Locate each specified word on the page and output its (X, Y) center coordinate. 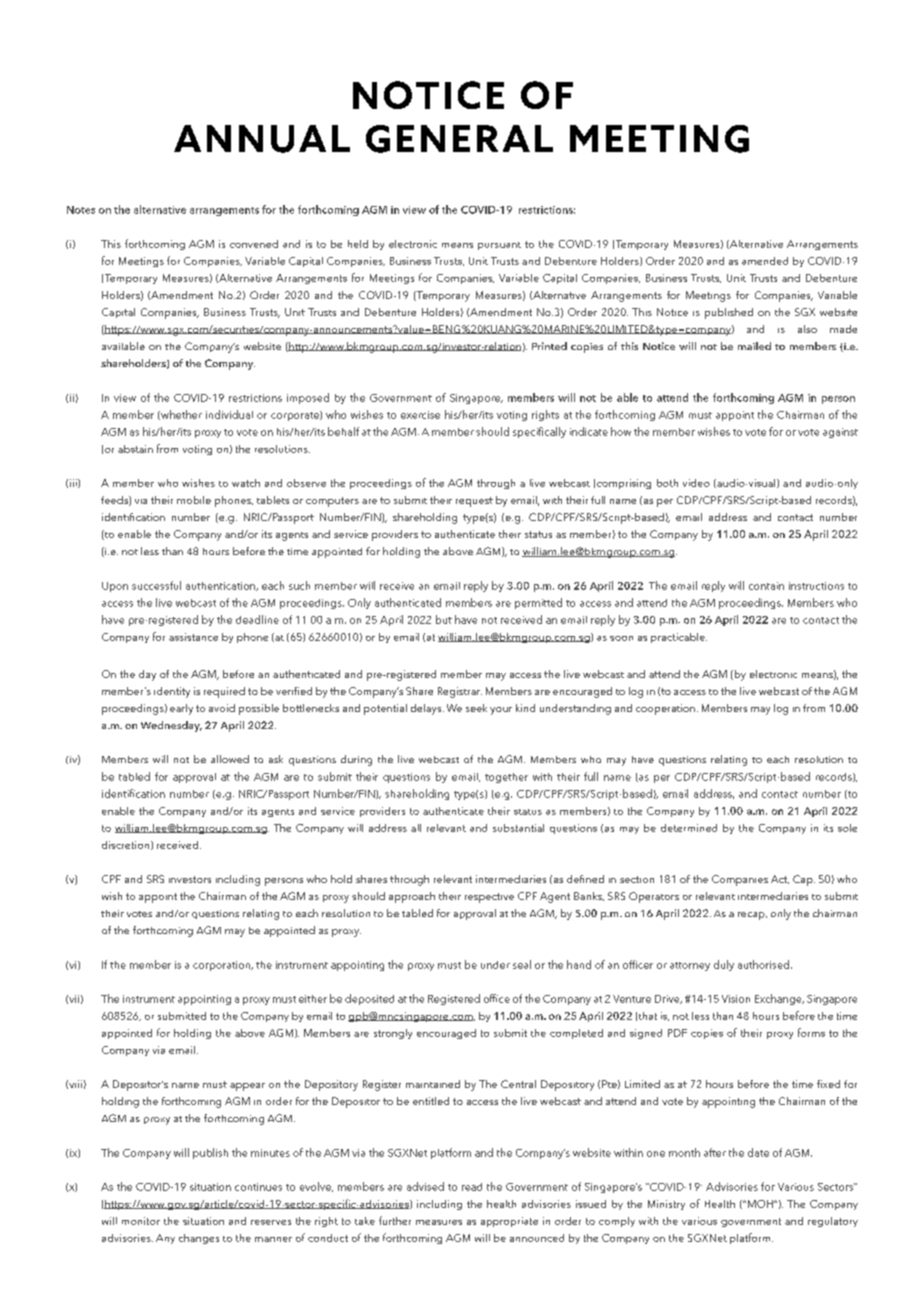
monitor (141, 1221)
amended (765, 261)
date (758, 1152)
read (472, 1187)
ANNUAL (262, 139)
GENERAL (459, 139)
